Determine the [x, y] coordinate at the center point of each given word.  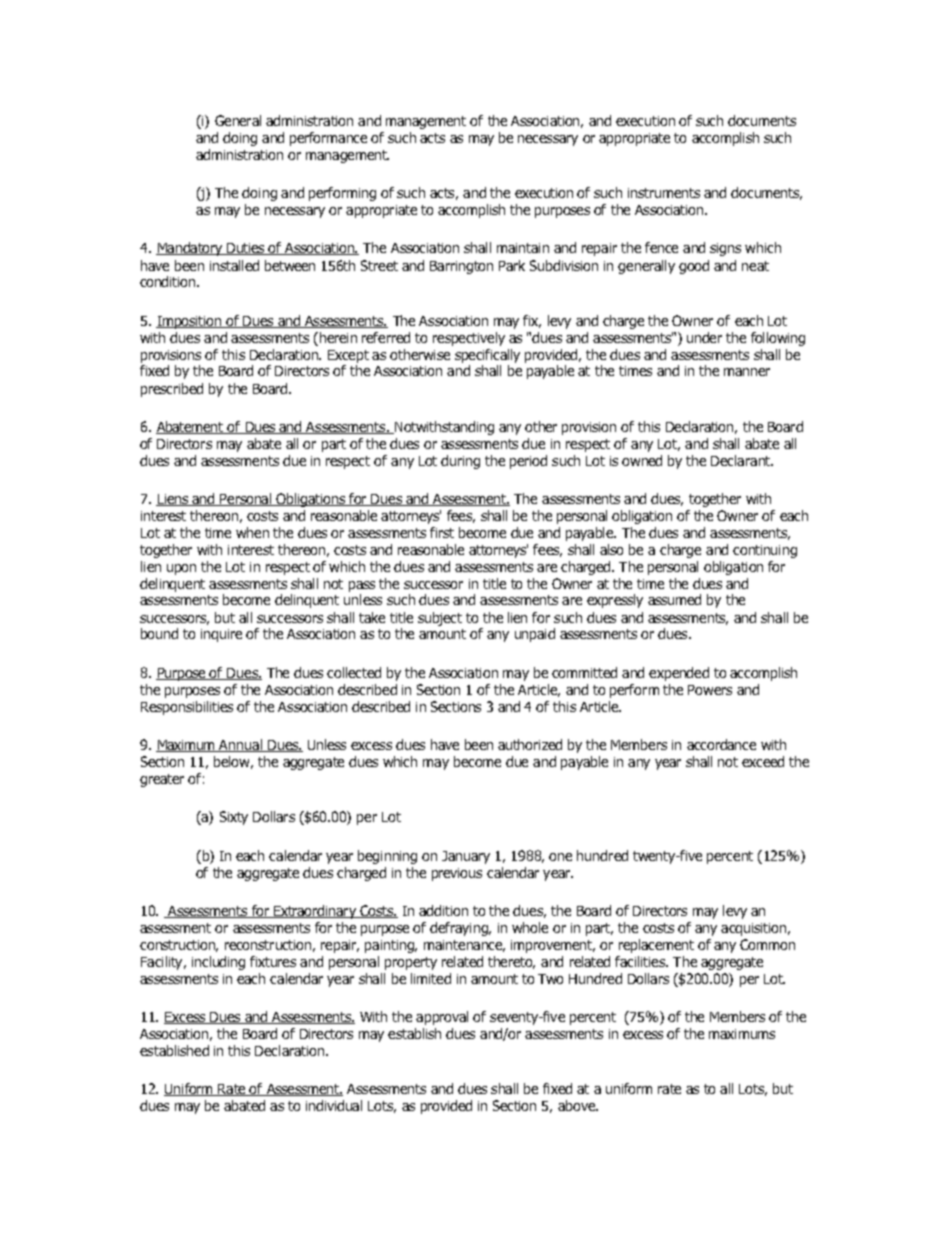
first [442, 532]
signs [725, 249]
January [466, 857]
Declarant [741, 460]
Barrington [461, 267]
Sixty [234, 818]
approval [442, 1018]
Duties [246, 249]
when [252, 532]
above [577, 1105]
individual [334, 1105]
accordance [721, 744]
